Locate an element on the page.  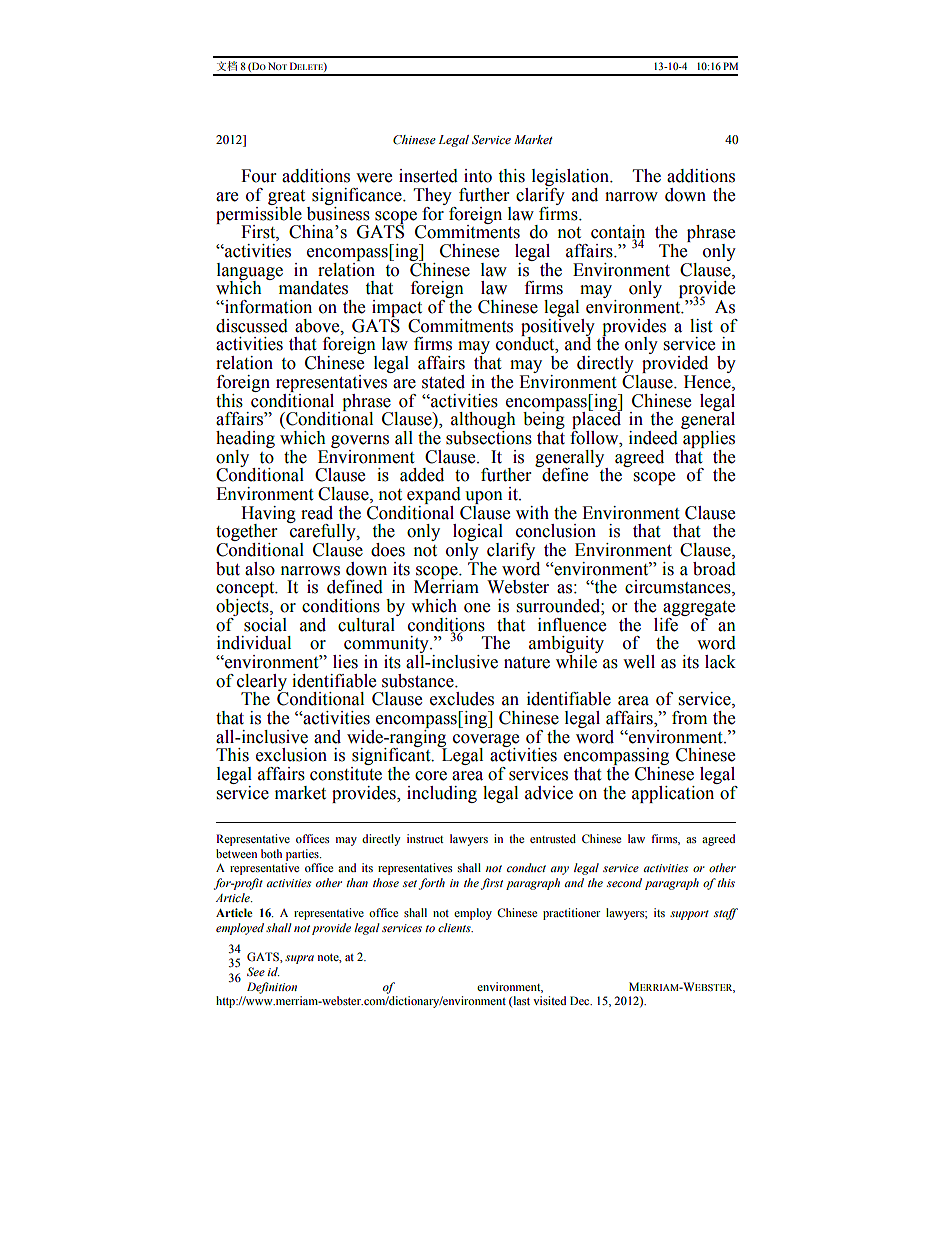
Definition is located at coordinates (272, 988).
